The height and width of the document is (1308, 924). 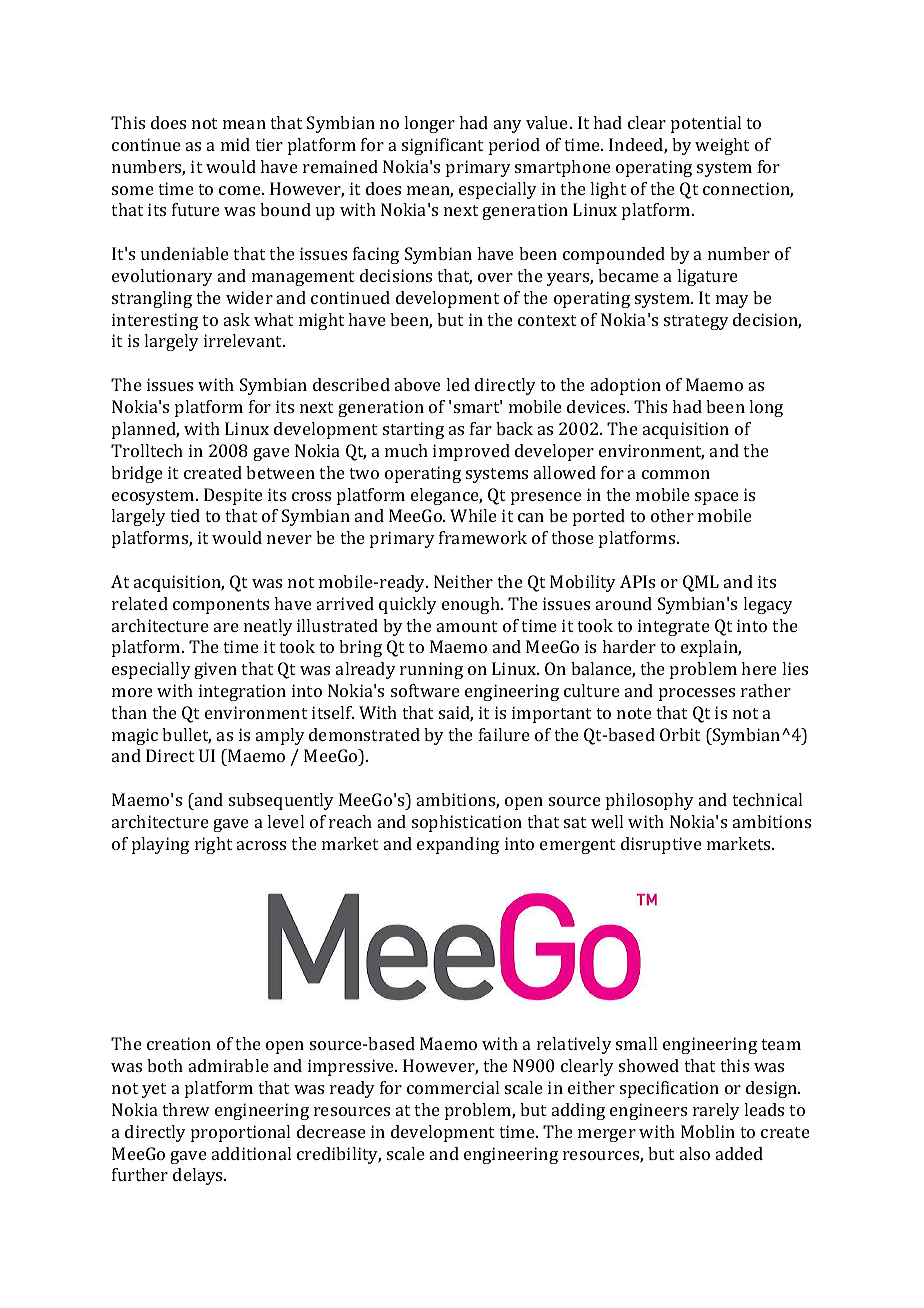 What do you see at coordinates (467, 626) in the document?
I see `amount` at bounding box center [467, 626].
